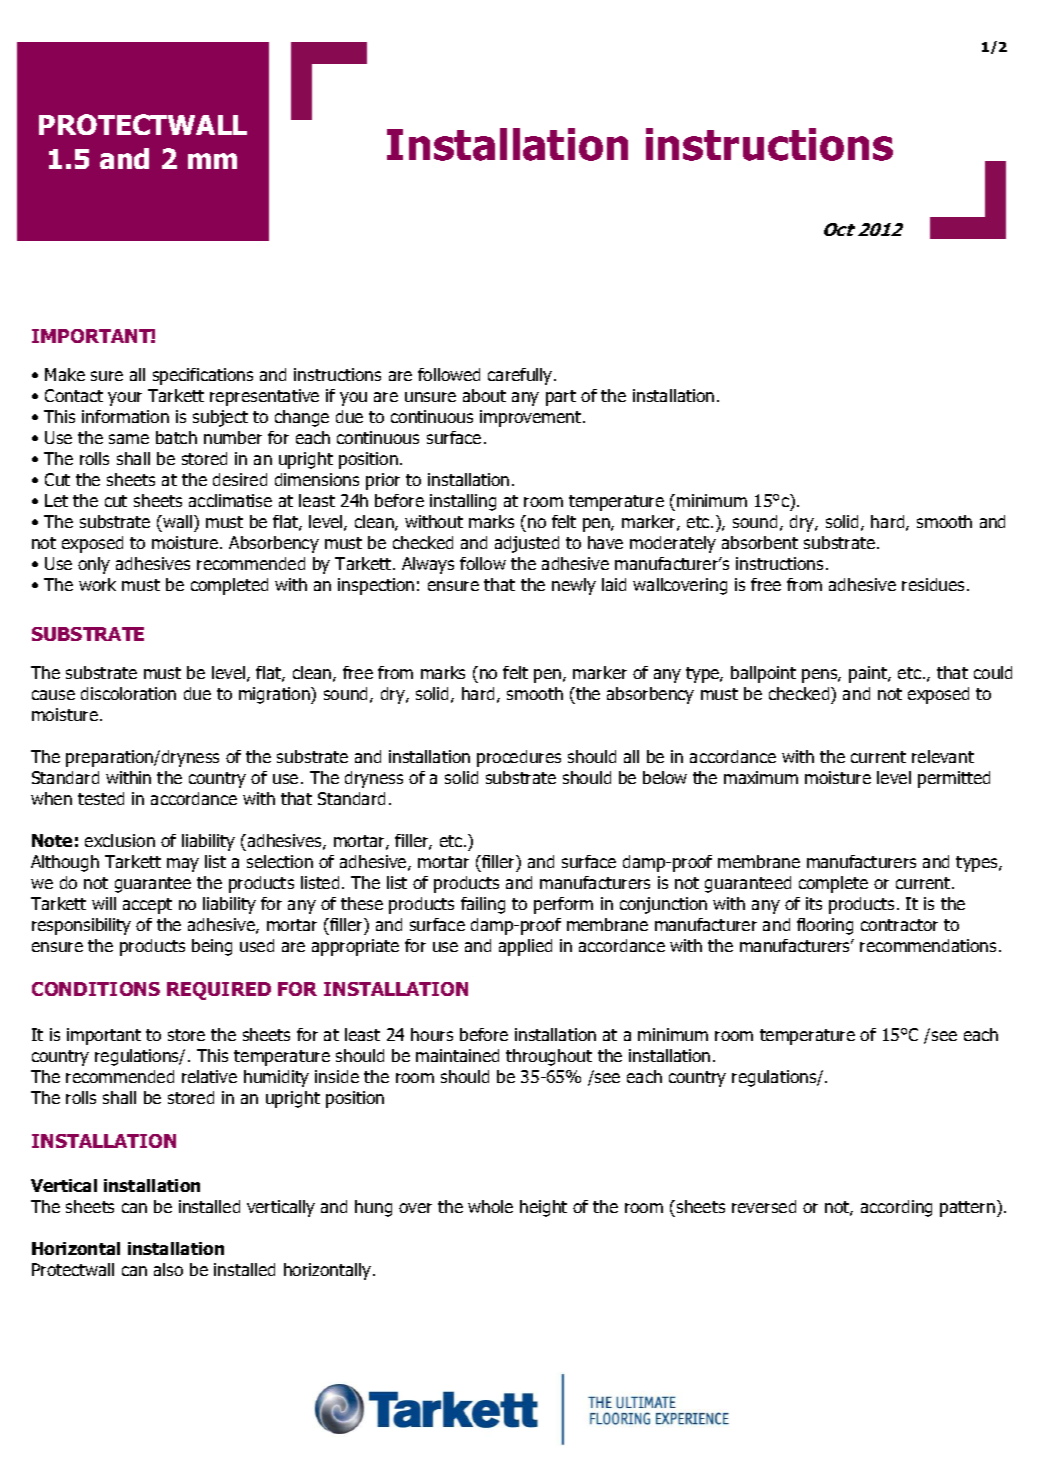 The width and height of the screenshot is (1041, 1474). Describe the element at coordinates (954, 779) in the screenshot. I see `permitted` at that location.
